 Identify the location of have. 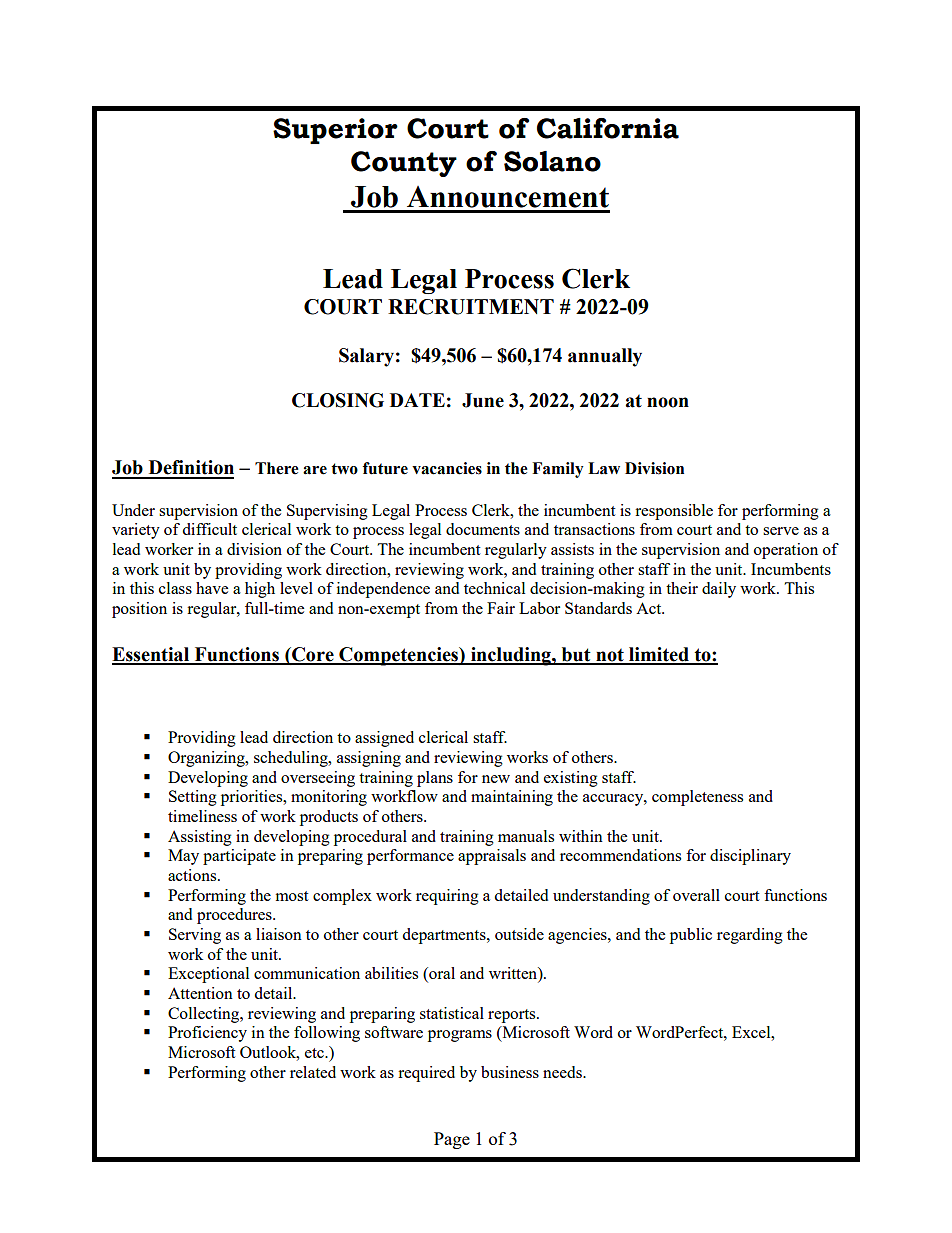
(212, 588).
